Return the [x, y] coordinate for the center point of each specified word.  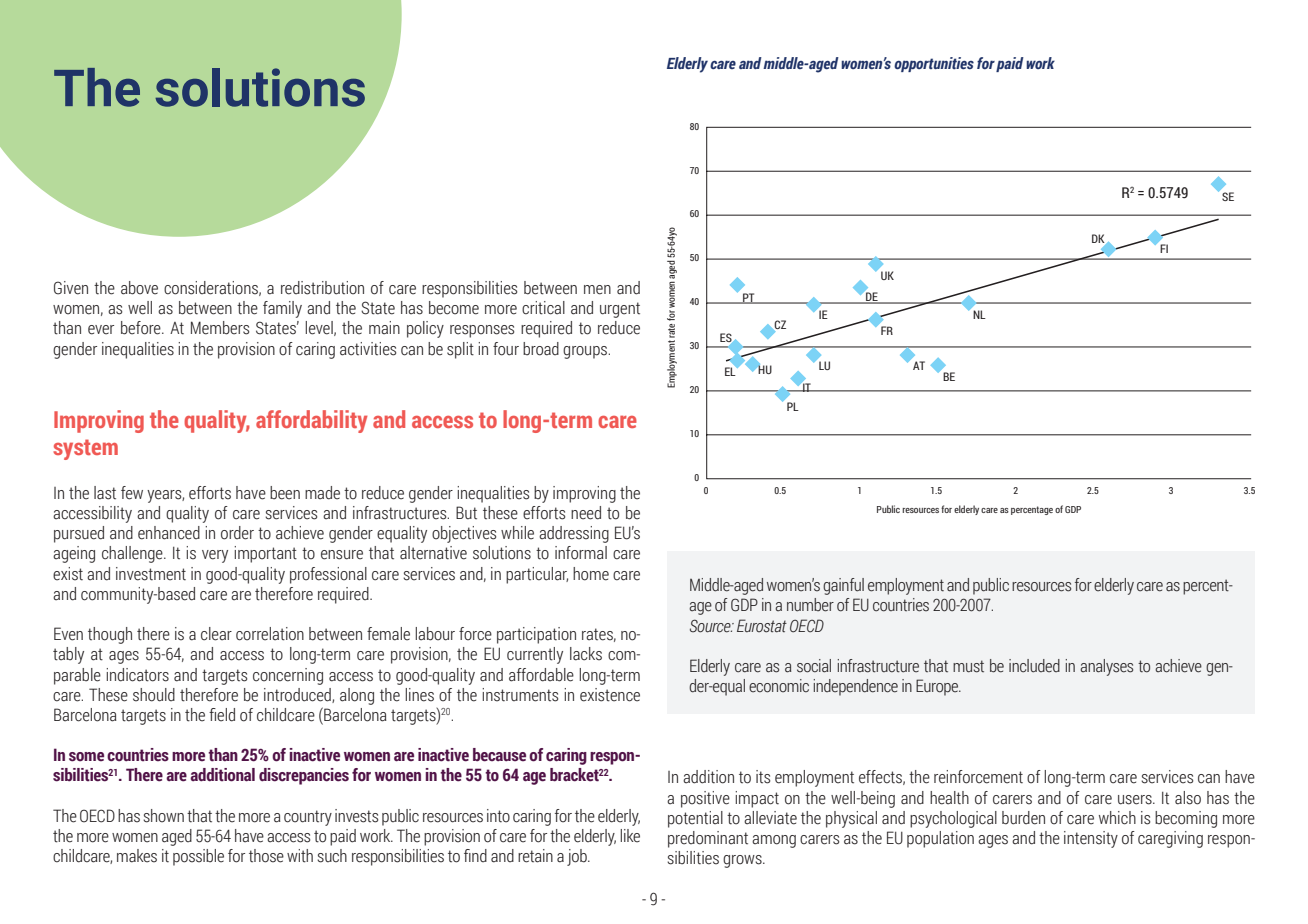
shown [163, 816]
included [1034, 666]
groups [586, 352]
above [139, 288]
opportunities [934, 64]
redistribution [322, 288]
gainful [843, 586]
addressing [574, 534]
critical [543, 308]
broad [541, 349]
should [154, 695]
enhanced [169, 533]
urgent [620, 310]
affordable [541, 675]
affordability [312, 421]
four [506, 349]
